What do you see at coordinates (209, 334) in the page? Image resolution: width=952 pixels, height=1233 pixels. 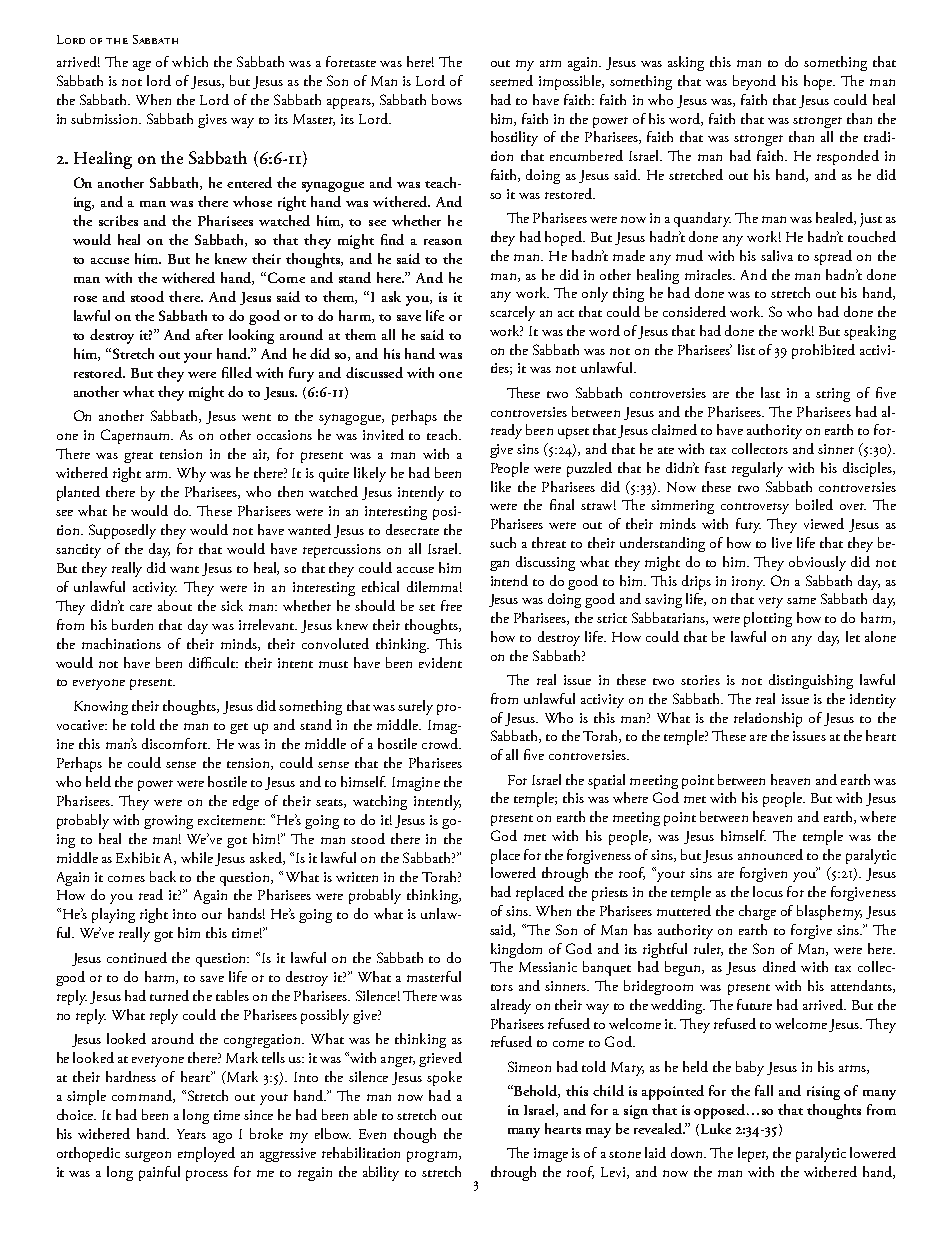 I see `after` at bounding box center [209, 334].
